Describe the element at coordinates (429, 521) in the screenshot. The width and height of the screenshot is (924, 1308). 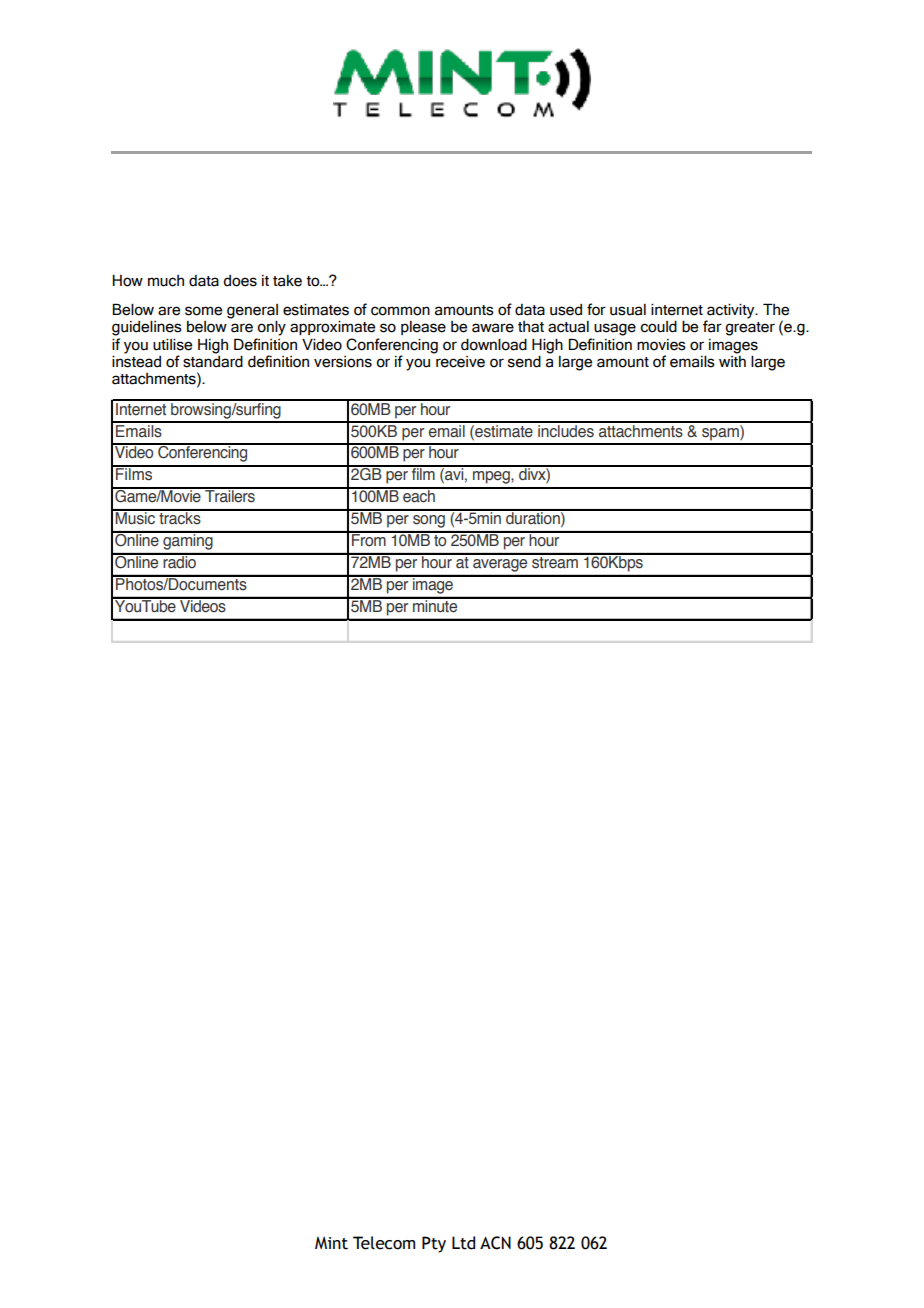
I see `song` at that location.
